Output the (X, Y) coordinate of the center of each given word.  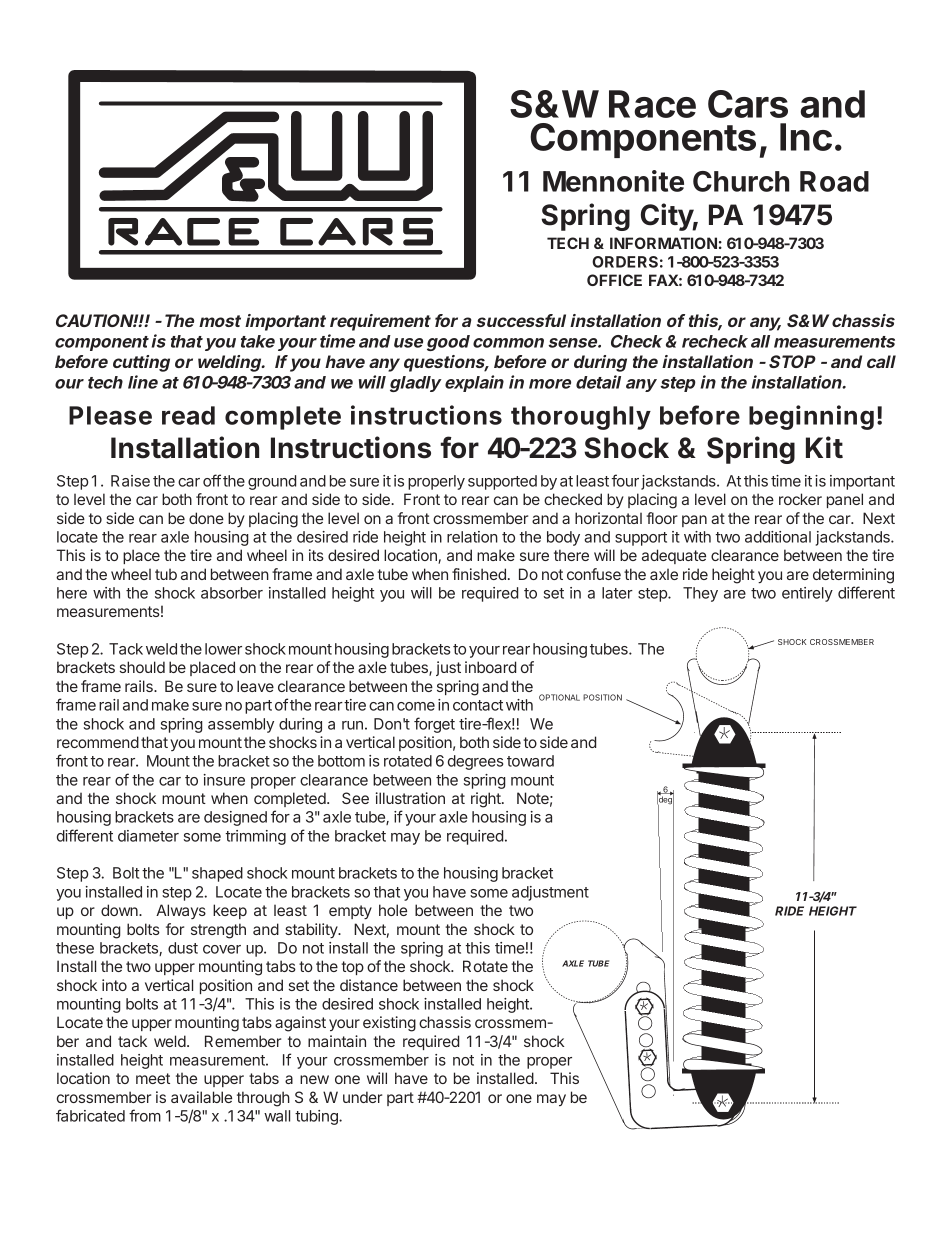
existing (389, 1024)
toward (530, 761)
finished (479, 574)
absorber (232, 593)
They (700, 594)
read (188, 415)
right (487, 800)
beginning (811, 417)
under (362, 1097)
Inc (806, 137)
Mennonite (613, 181)
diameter (148, 836)
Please (110, 415)
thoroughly (581, 418)
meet (153, 1078)
